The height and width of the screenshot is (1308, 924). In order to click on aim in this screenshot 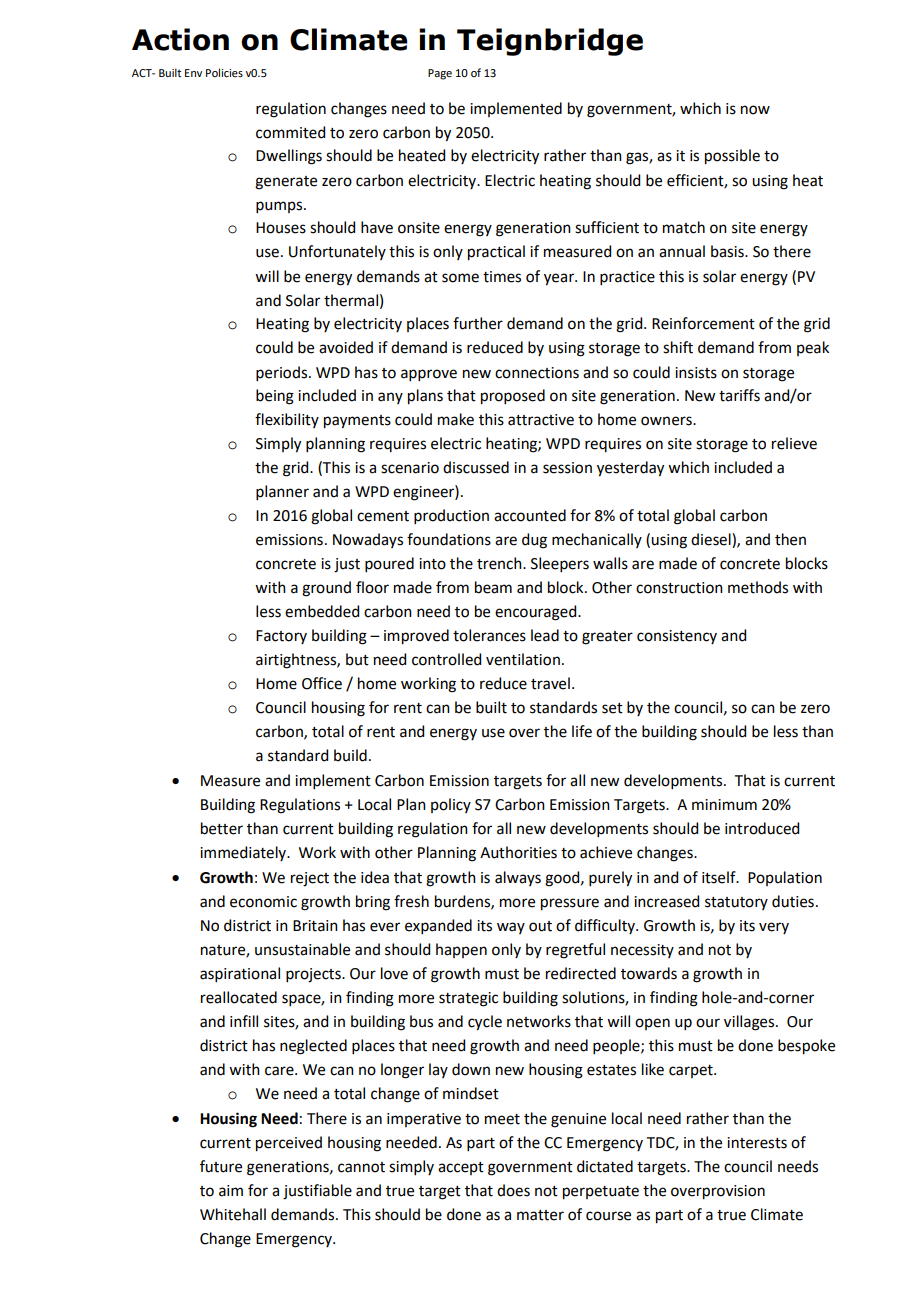, I will do `click(231, 1191)`.
